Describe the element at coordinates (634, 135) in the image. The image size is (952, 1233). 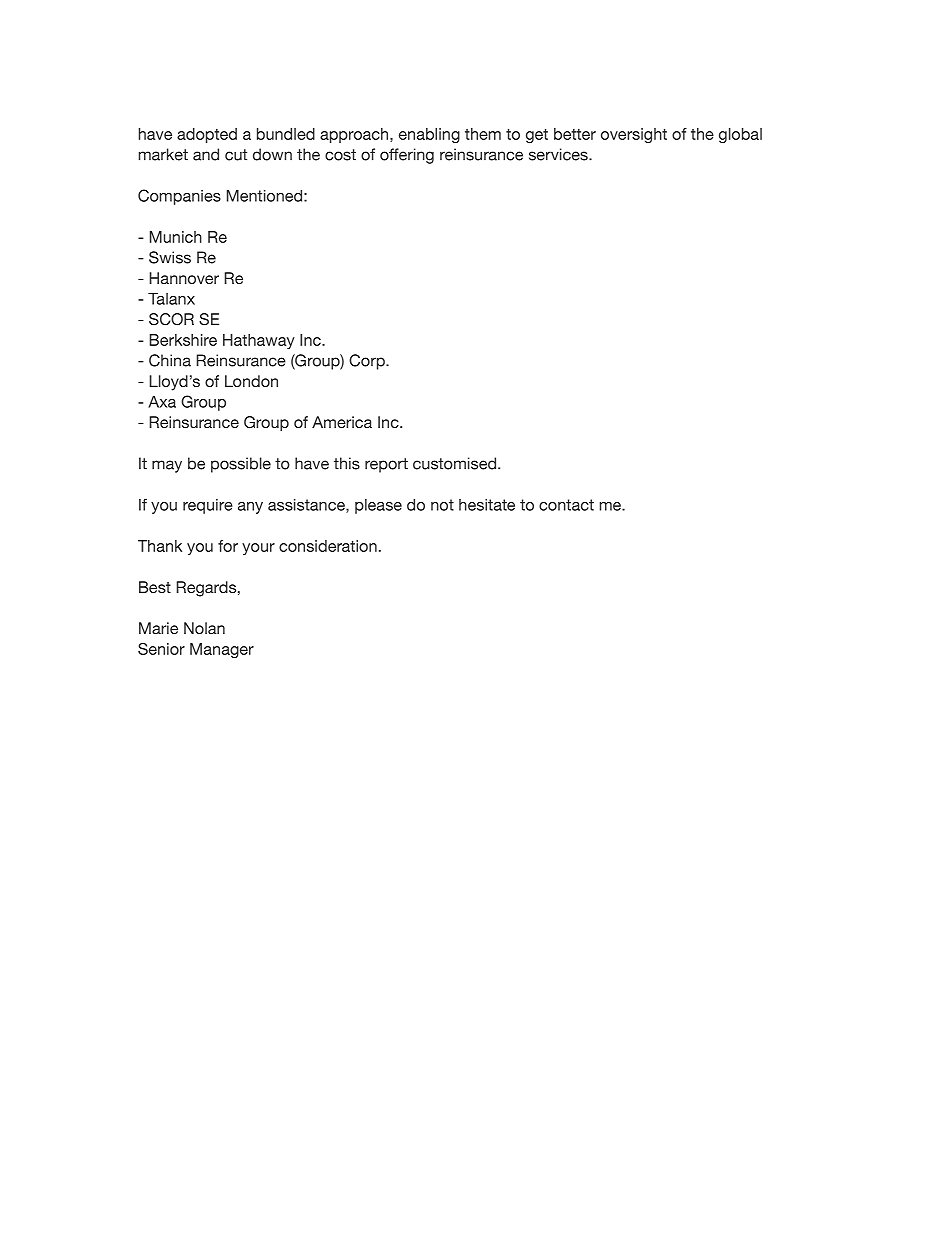
I see `oversight` at that location.
